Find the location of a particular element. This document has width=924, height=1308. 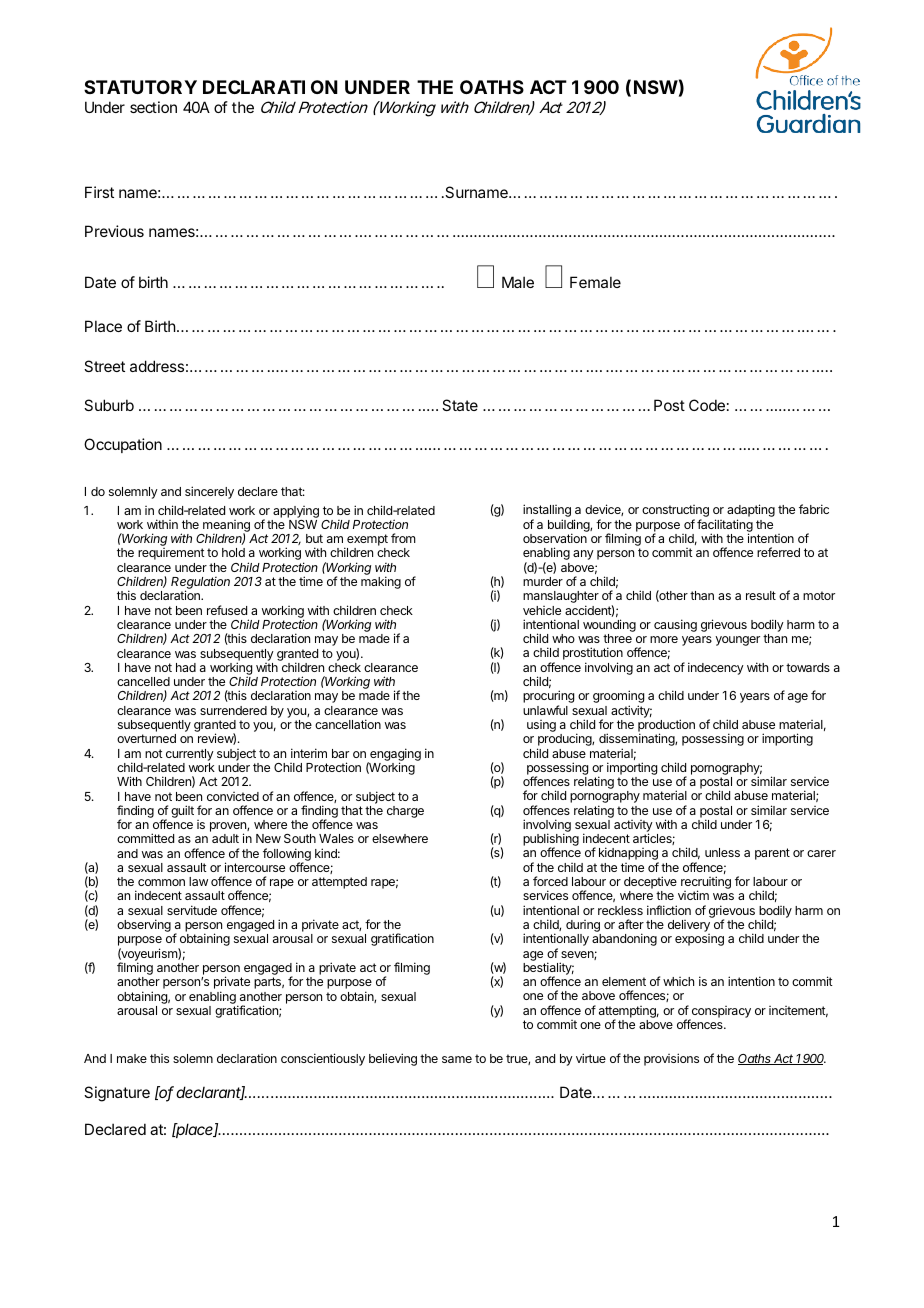

currently is located at coordinates (190, 755).
